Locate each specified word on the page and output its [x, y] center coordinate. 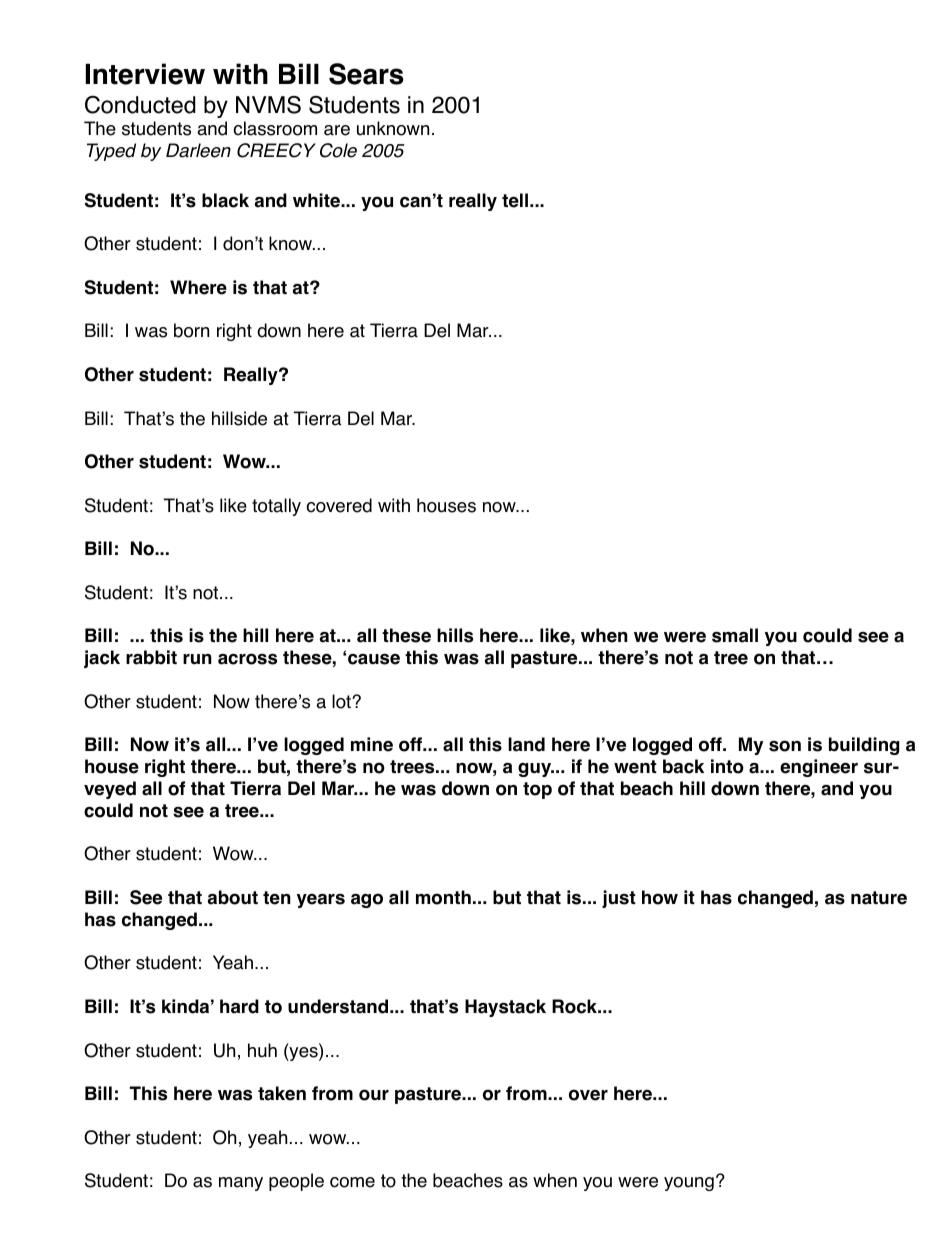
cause [374, 659]
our [374, 1095]
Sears [366, 74]
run [197, 659]
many [241, 1184]
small [735, 635]
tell [515, 200]
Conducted [140, 105]
